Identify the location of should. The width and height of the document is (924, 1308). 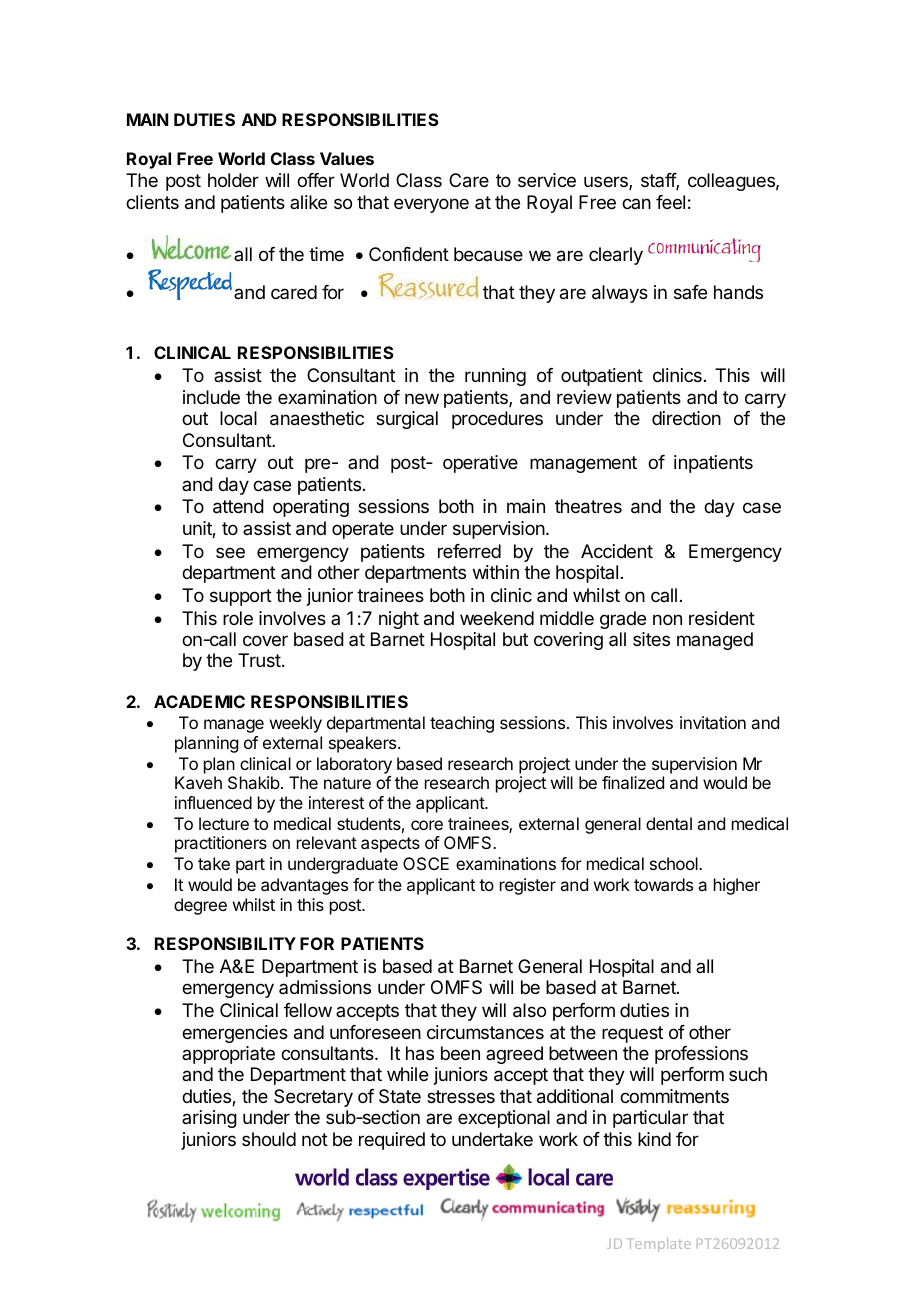
(269, 1139).
